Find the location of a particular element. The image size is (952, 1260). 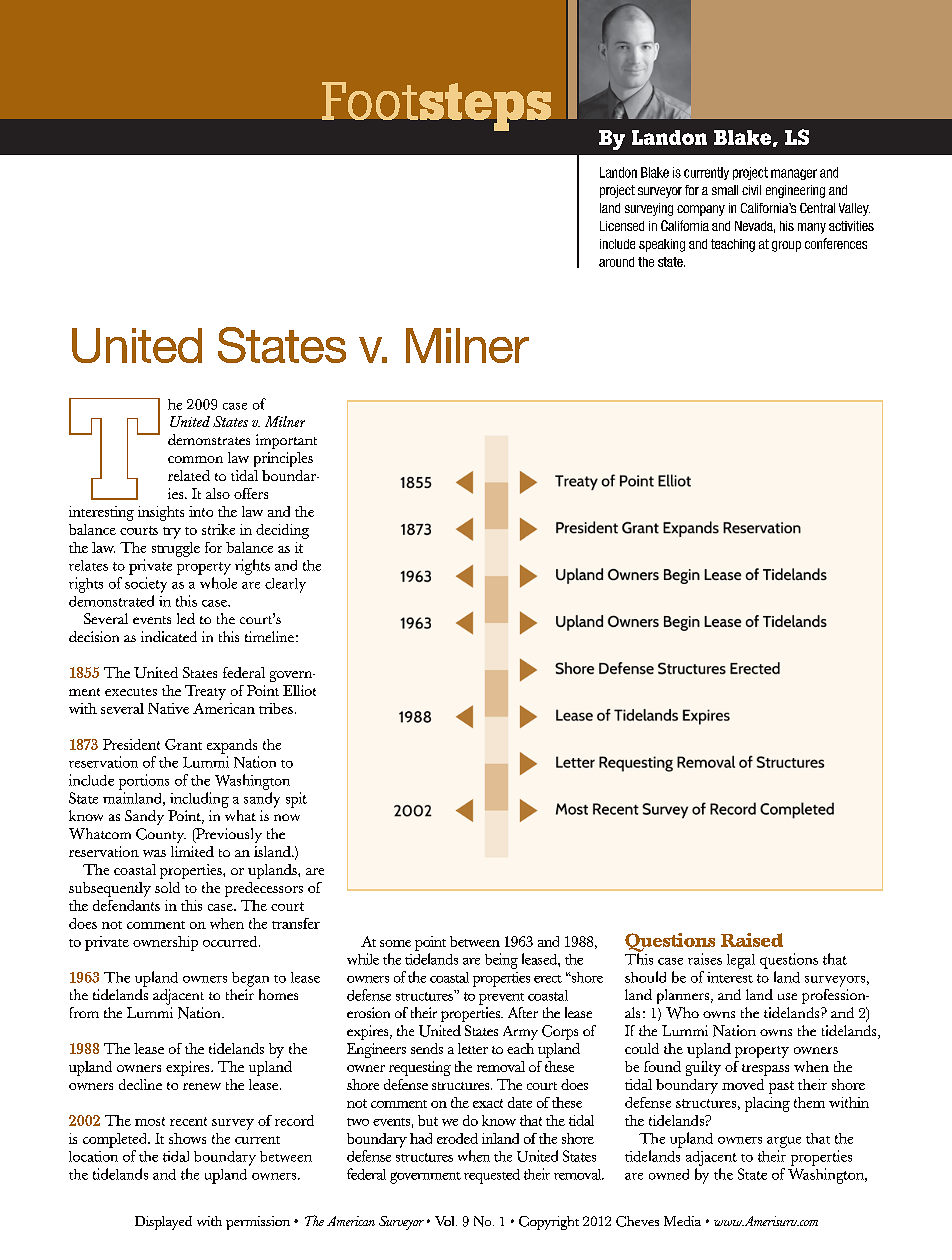

Footsteps is located at coordinates (436, 106).
